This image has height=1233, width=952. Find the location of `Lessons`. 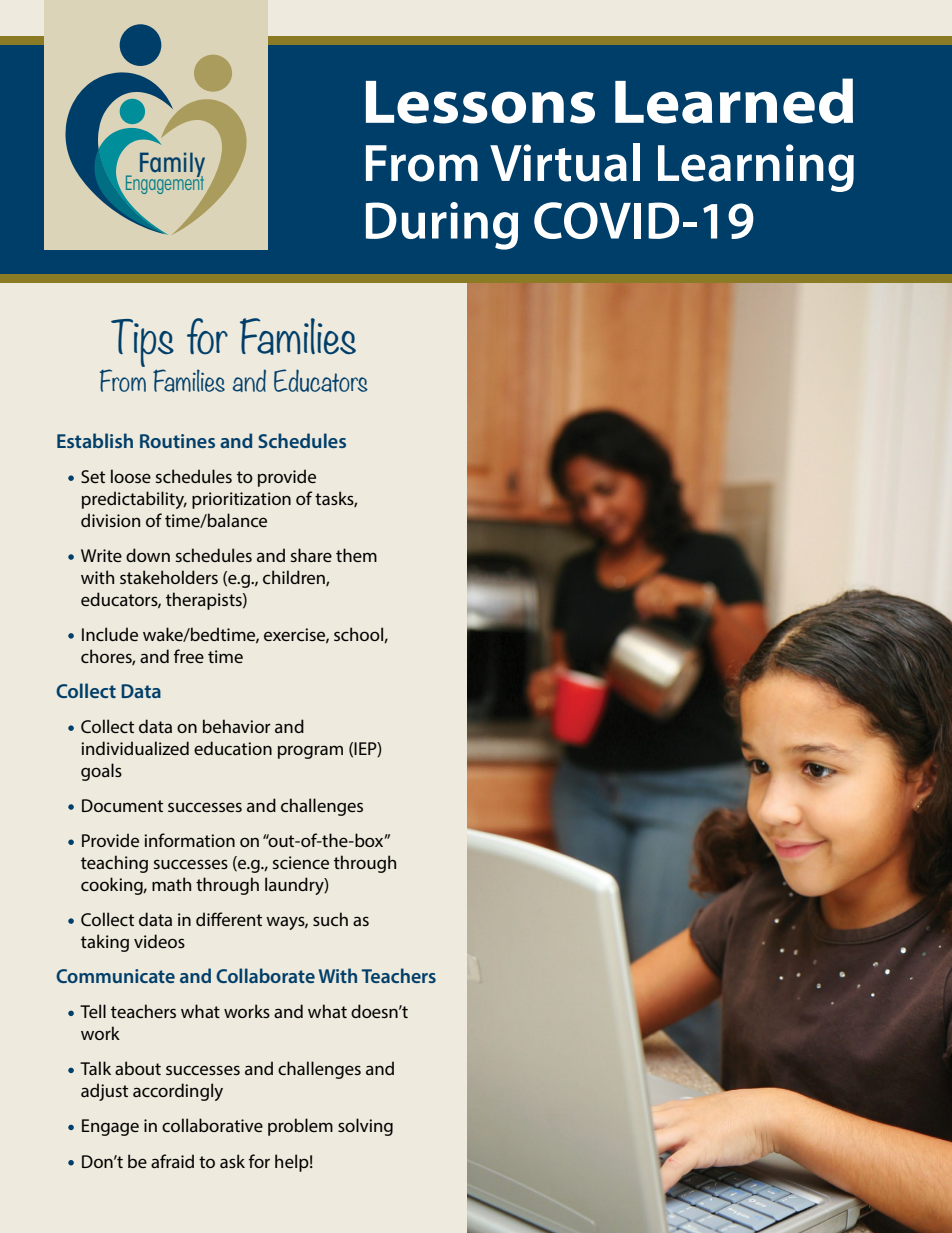

Lessons is located at coordinates (480, 102).
